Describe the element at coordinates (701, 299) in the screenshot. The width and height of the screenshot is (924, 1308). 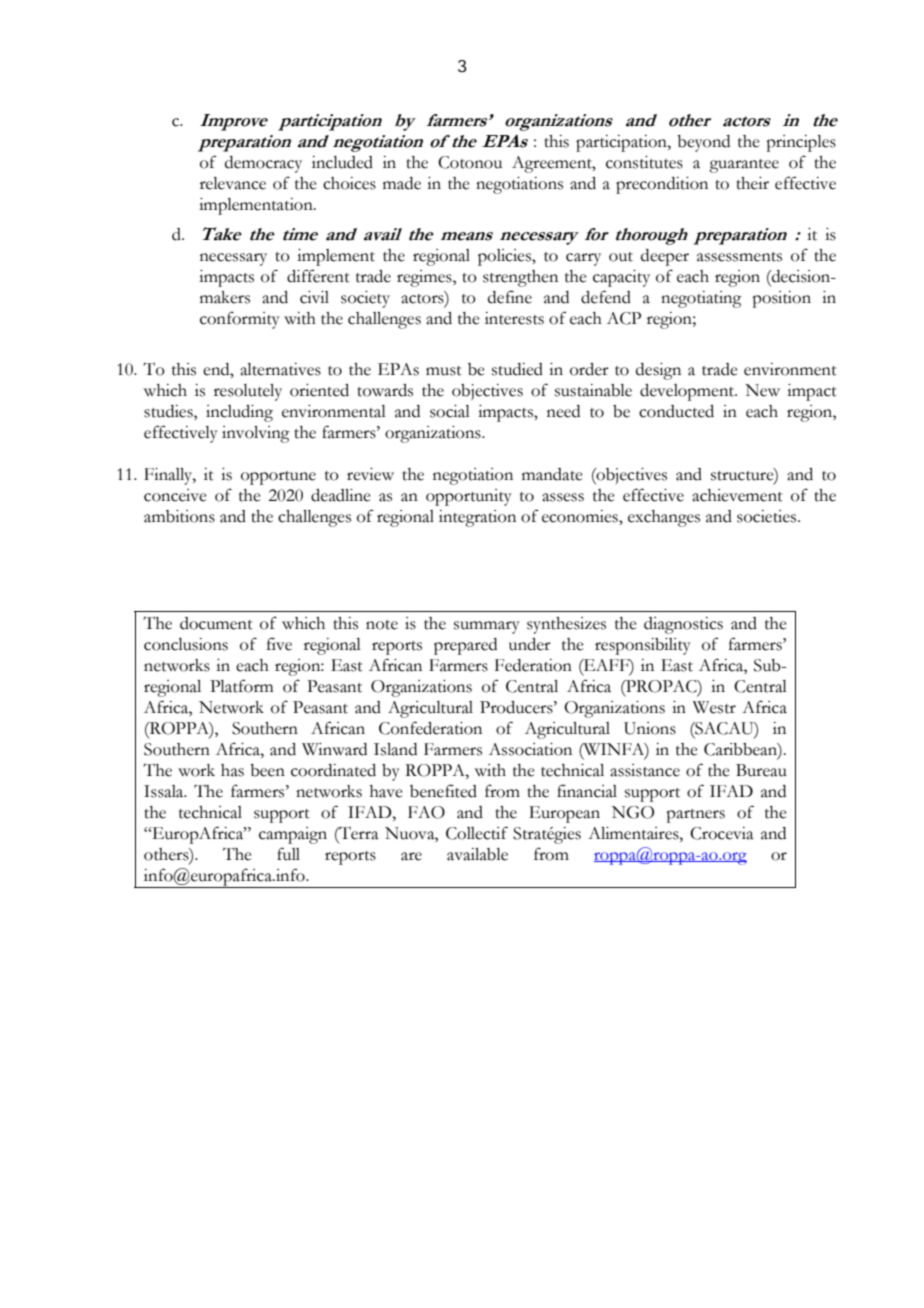
I see `negotiating` at that location.
